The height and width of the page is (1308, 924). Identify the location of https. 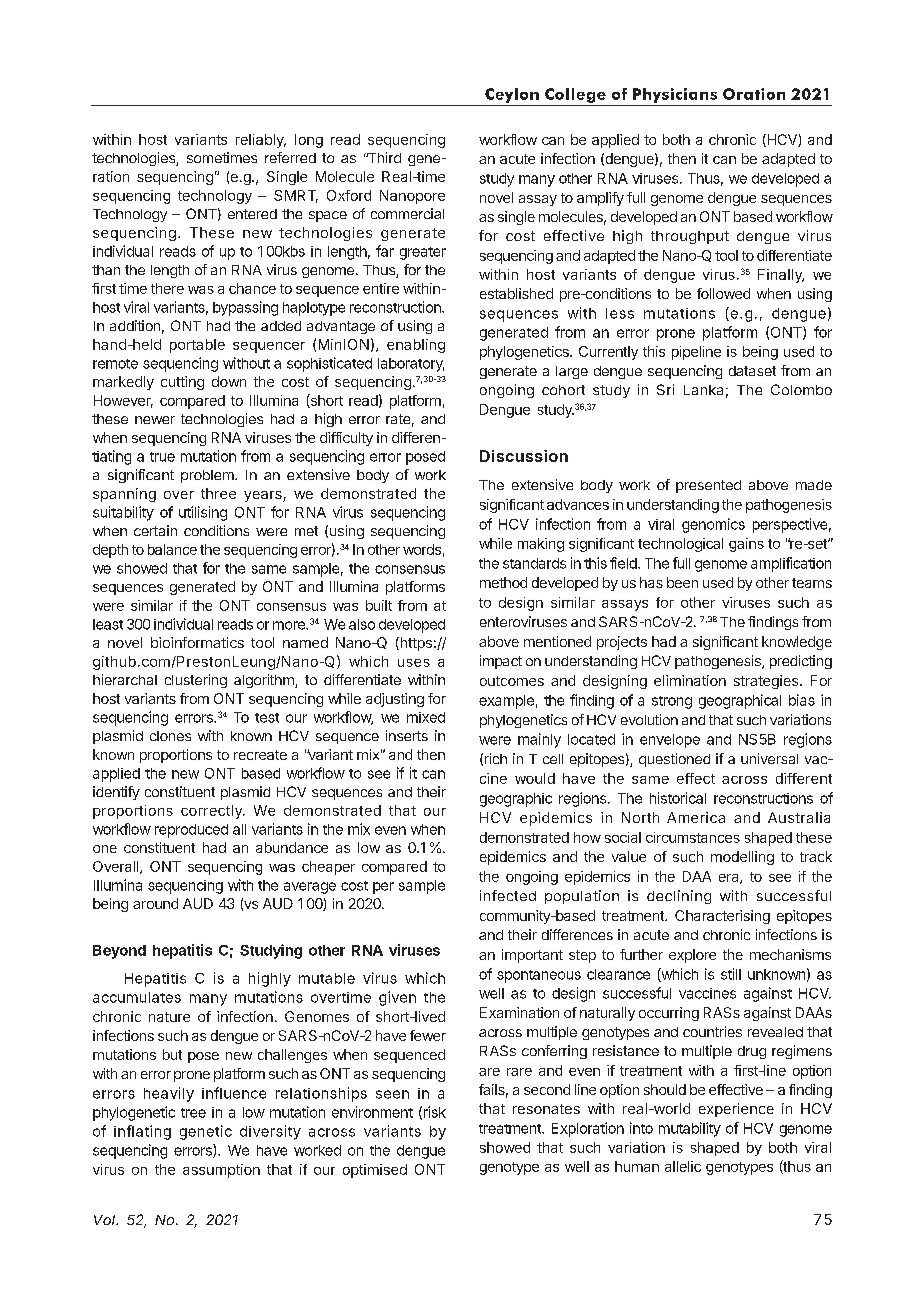
(415, 644).
